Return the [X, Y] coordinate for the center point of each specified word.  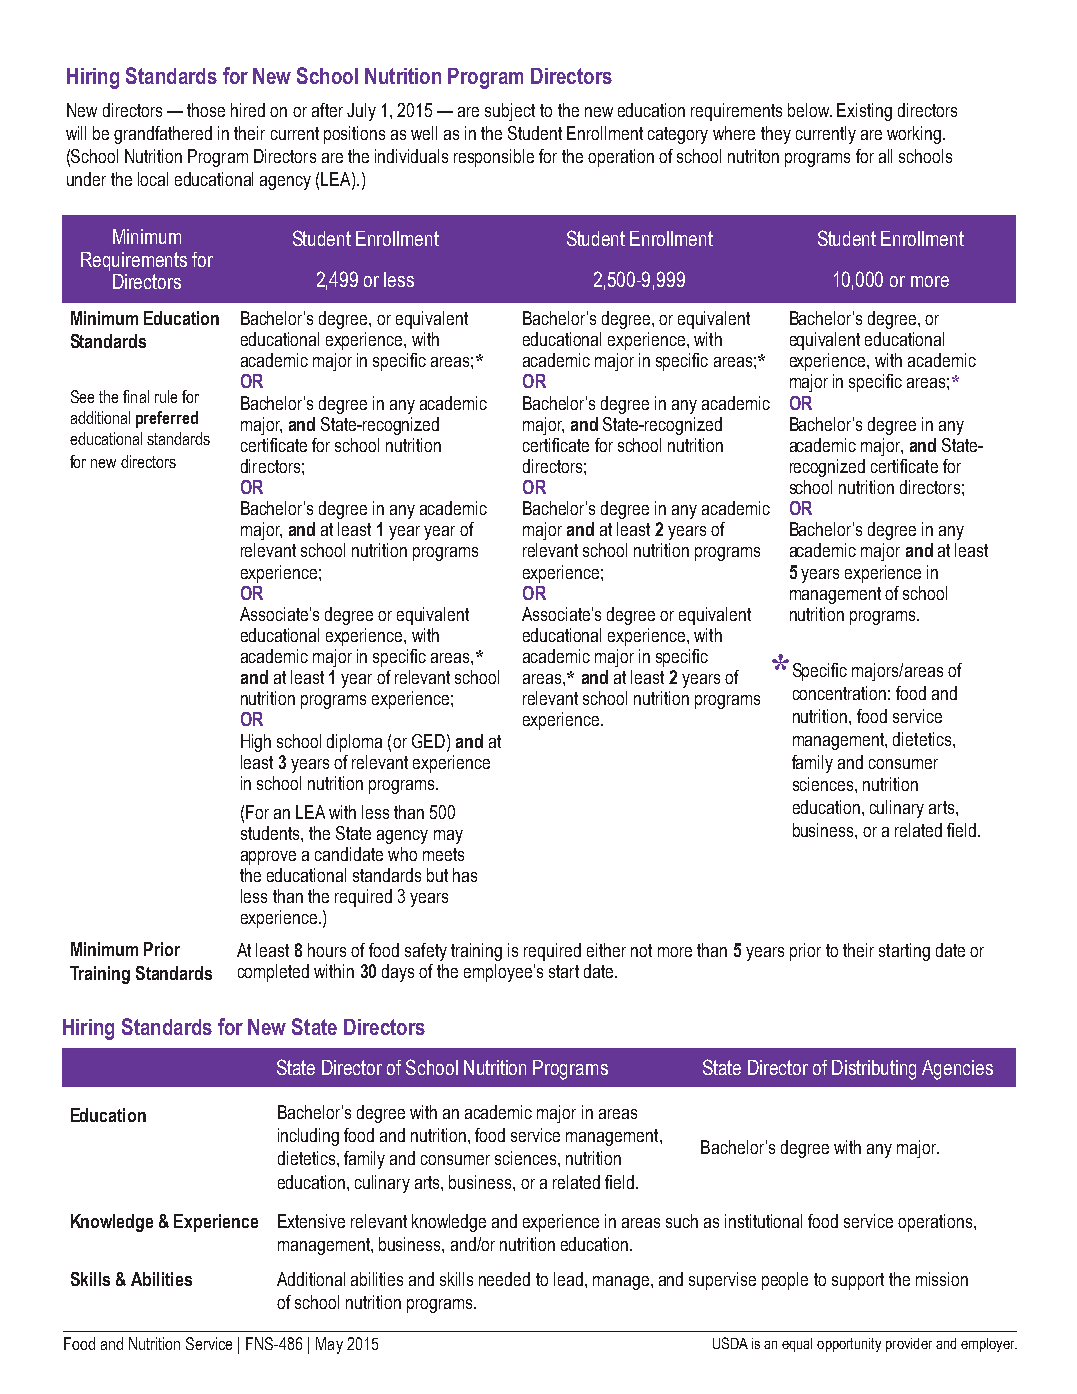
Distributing [874, 1070]
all [885, 156]
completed [273, 973]
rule [166, 396]
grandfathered [163, 135]
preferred [167, 419]
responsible [494, 158]
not [641, 950]
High [256, 743]
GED [428, 741]
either [606, 950]
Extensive [311, 1221]
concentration [839, 693]
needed [504, 1279]
